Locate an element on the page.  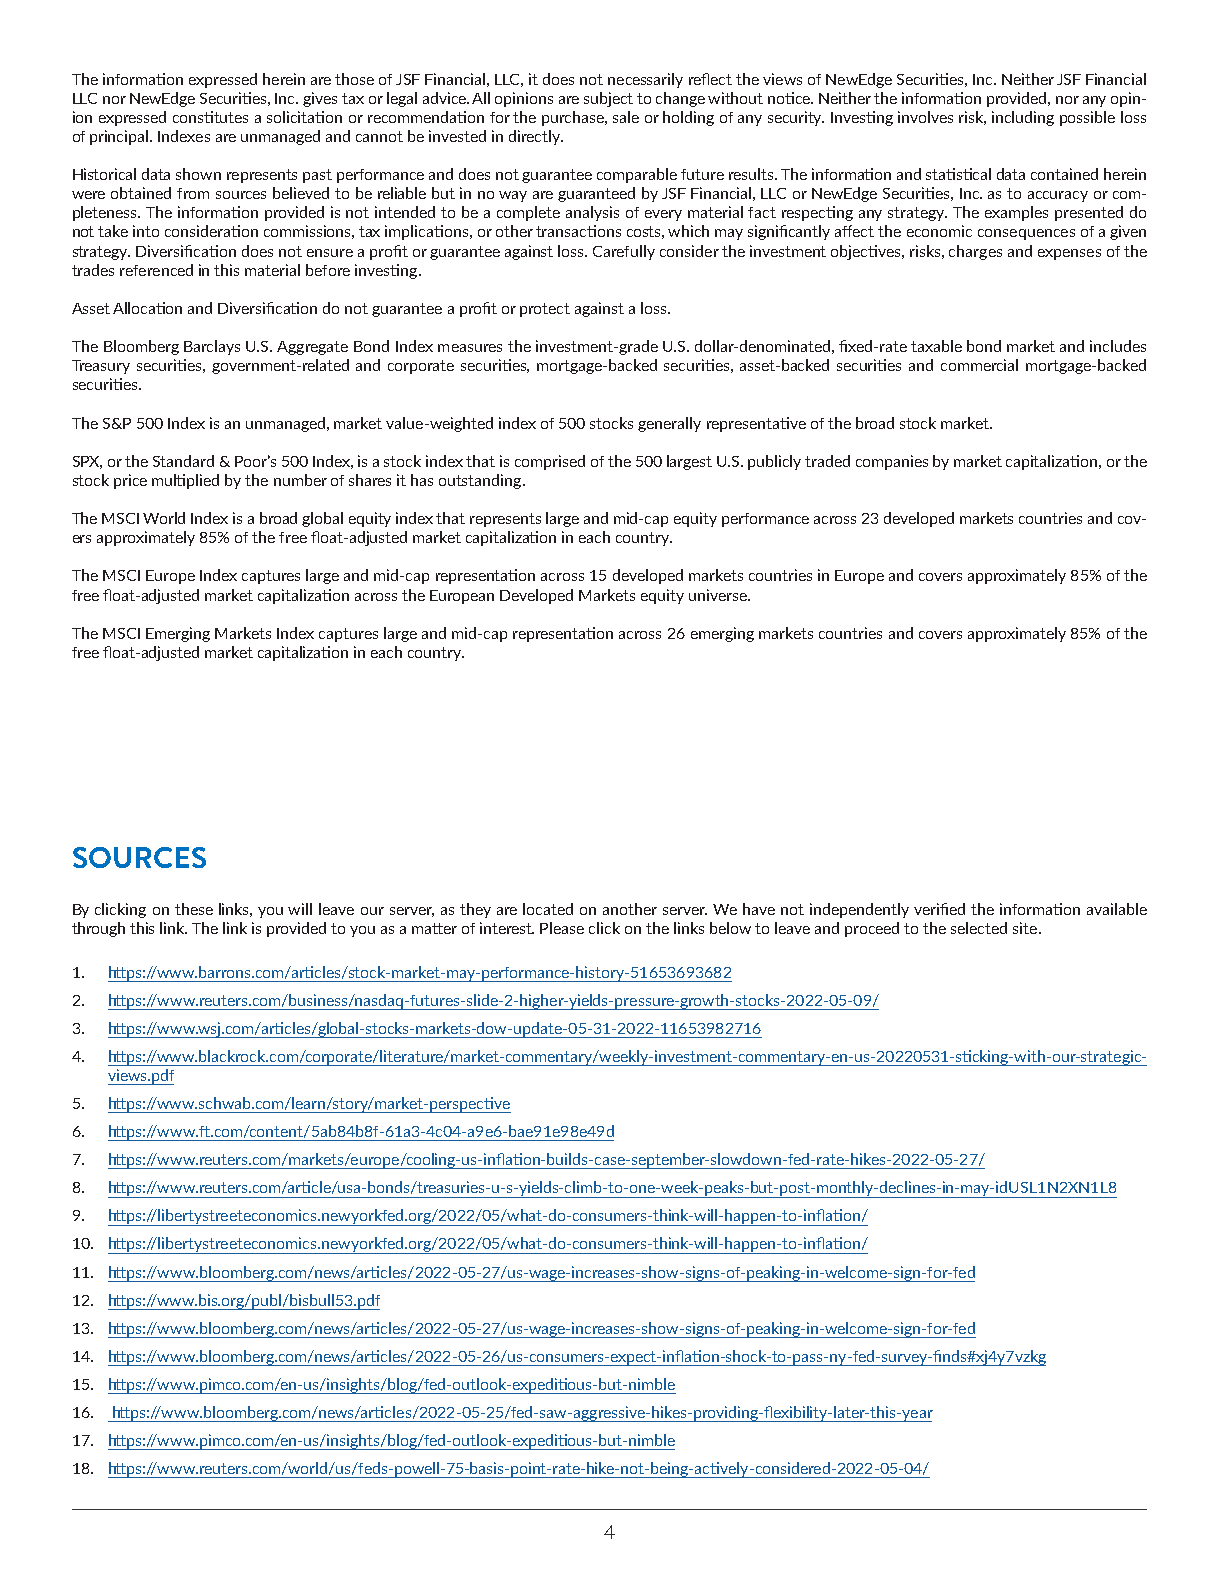
including is located at coordinates (1023, 118).
